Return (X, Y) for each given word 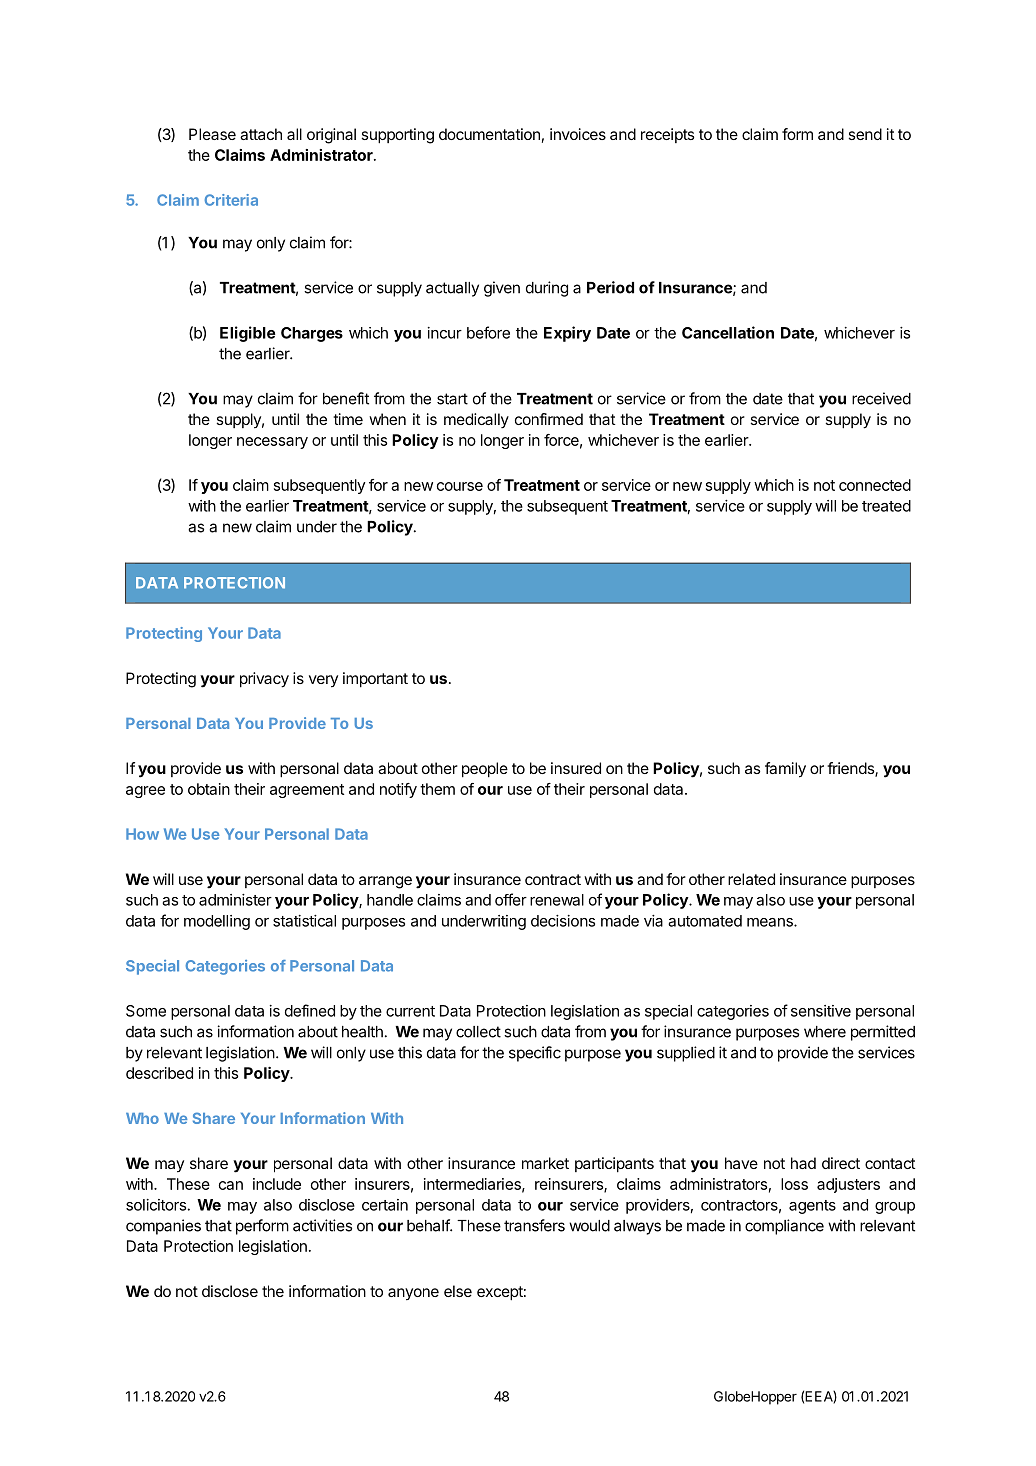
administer (235, 900)
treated (886, 506)
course (460, 486)
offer (511, 899)
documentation (489, 134)
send (865, 134)
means (771, 922)
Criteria (231, 200)
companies (163, 1227)
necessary (272, 443)
